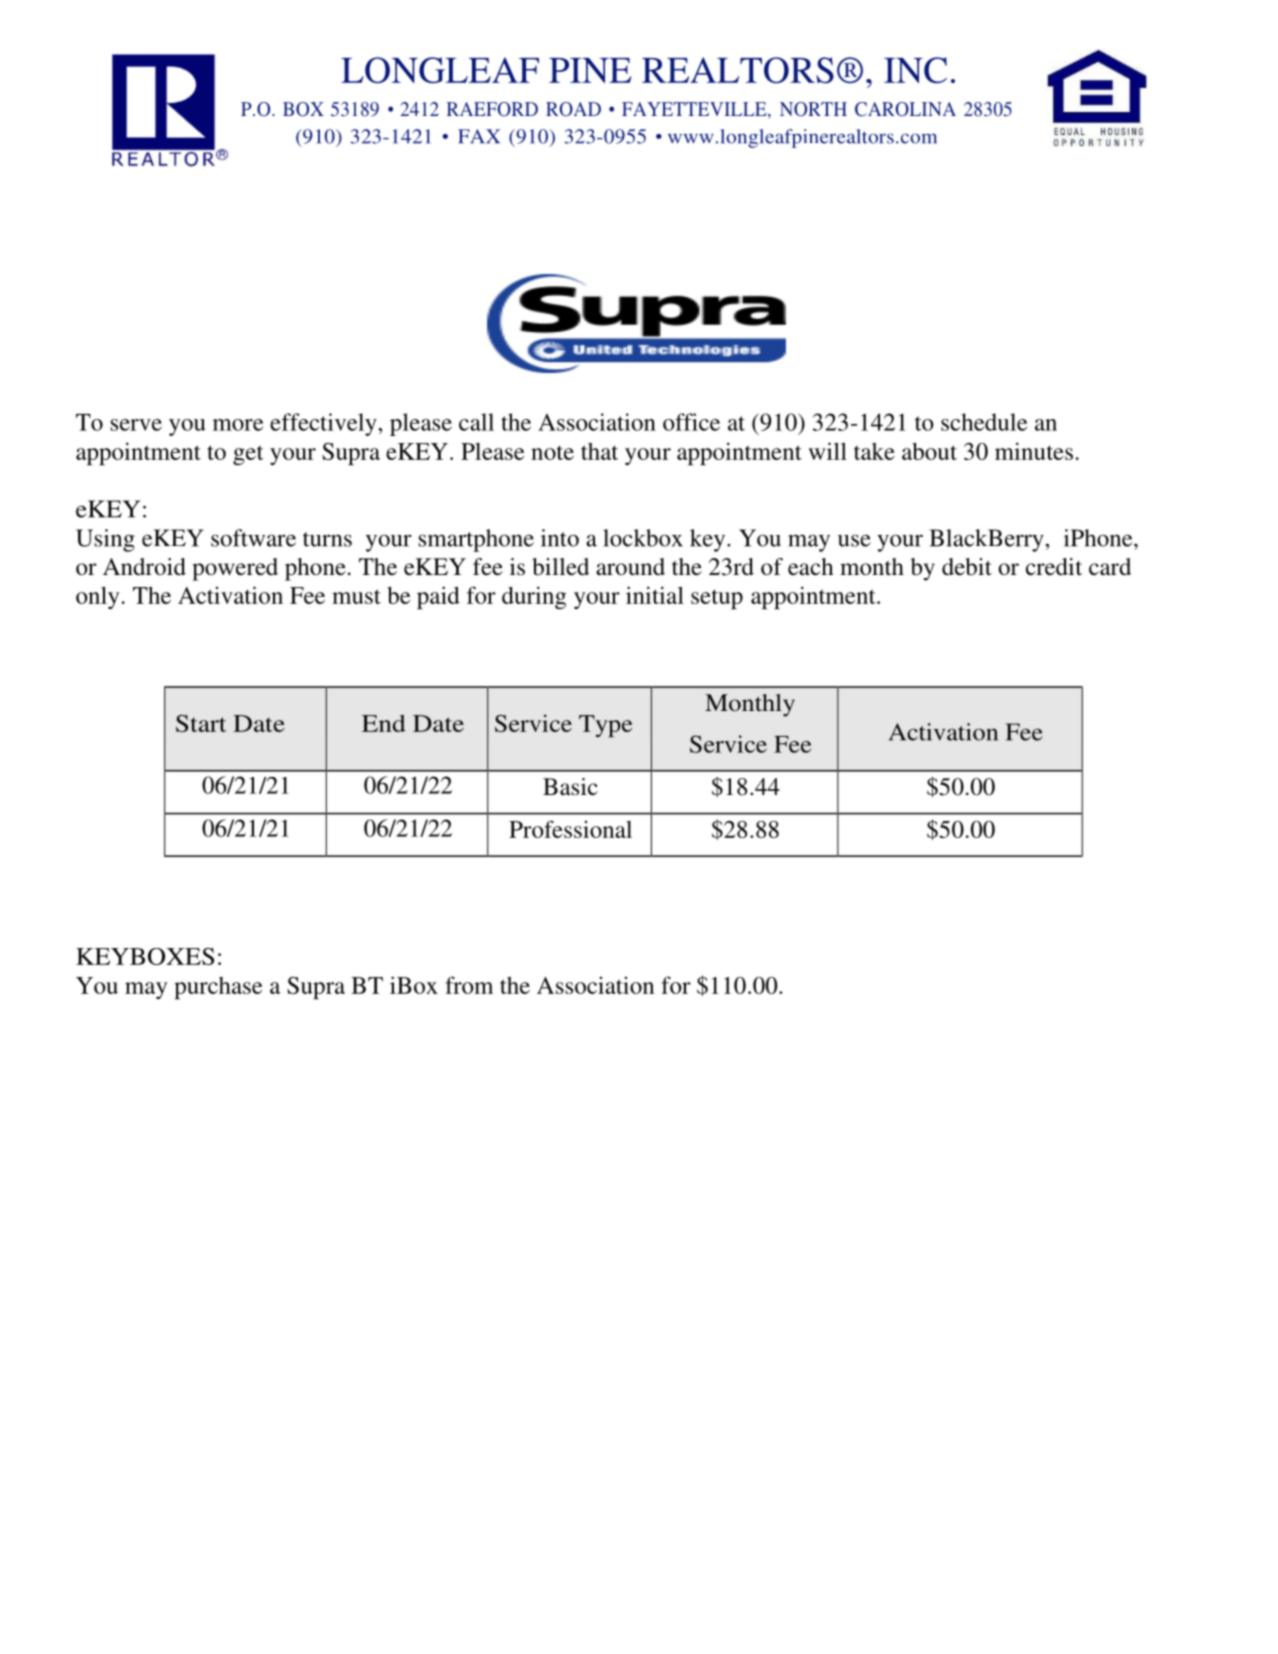  What do you see at coordinates (905, 109) in the screenshot?
I see `CAROLINA` at bounding box center [905, 109].
